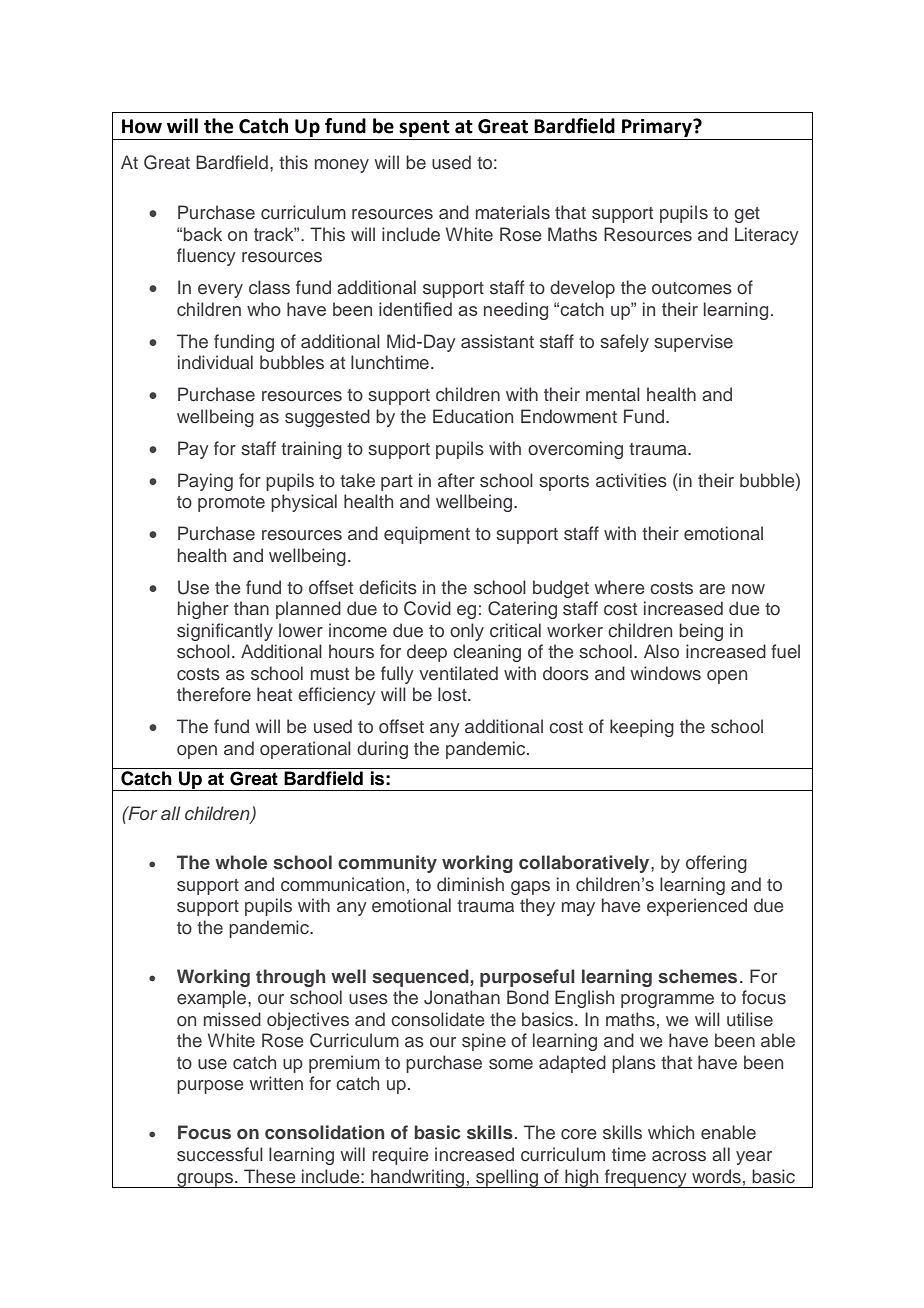 The width and height of the image is (924, 1308). What do you see at coordinates (225, 632) in the image?
I see `significantly` at bounding box center [225, 632].
